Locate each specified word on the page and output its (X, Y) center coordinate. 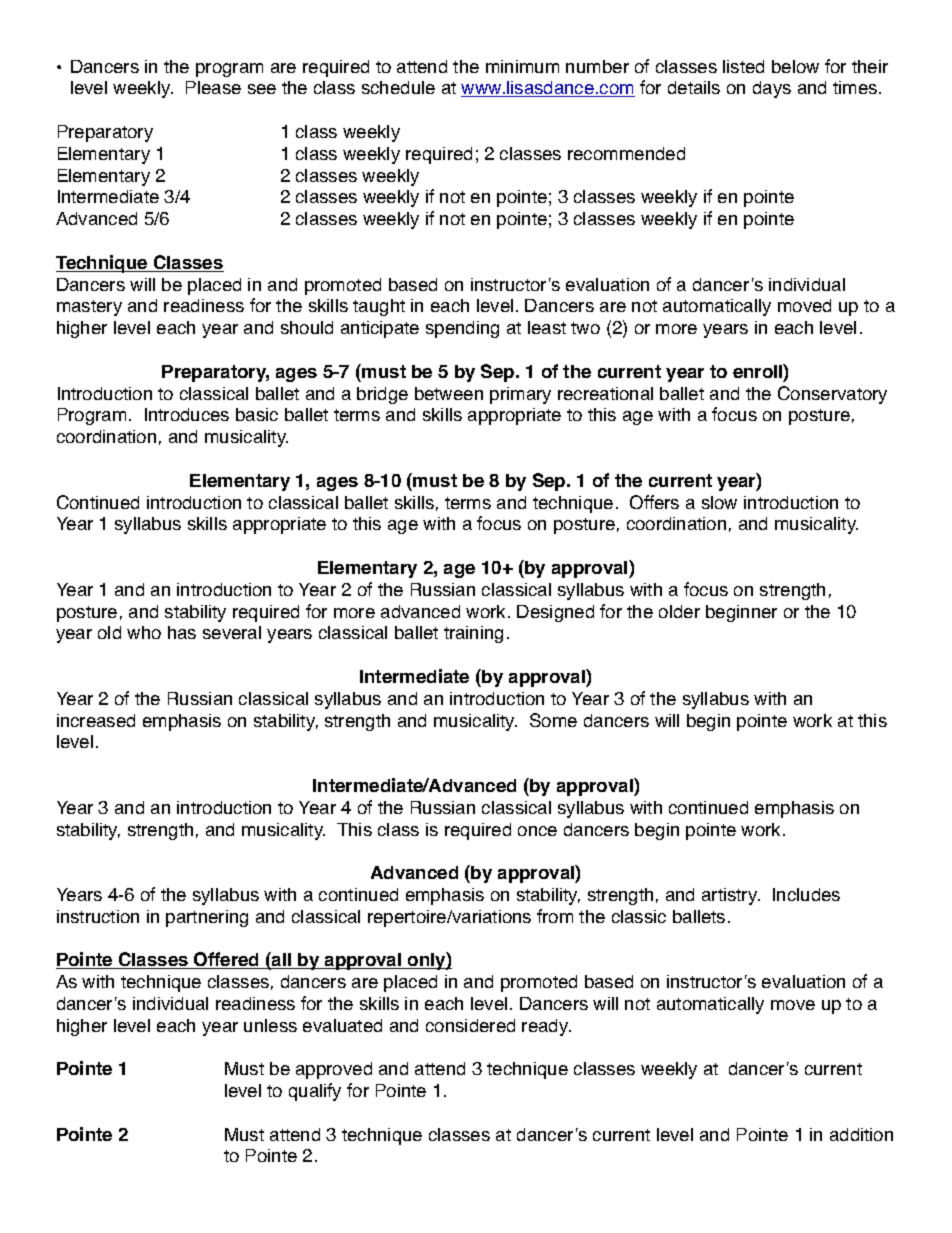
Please (213, 87)
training (473, 634)
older (679, 611)
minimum (522, 66)
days (772, 89)
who (144, 632)
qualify (315, 1092)
